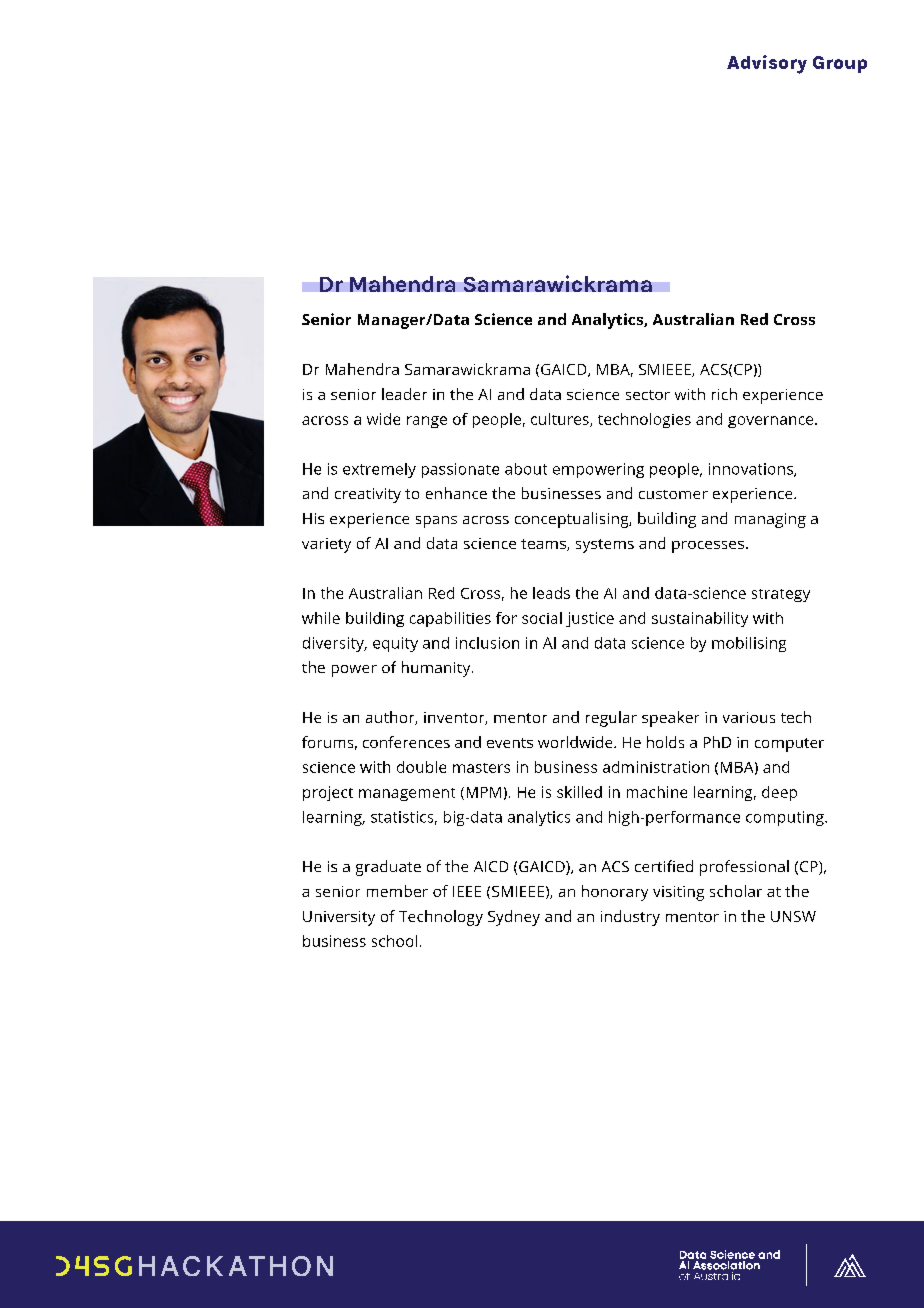 The height and width of the screenshot is (1308, 924). Describe the element at coordinates (605, 546) in the screenshot. I see `systems` at that location.
